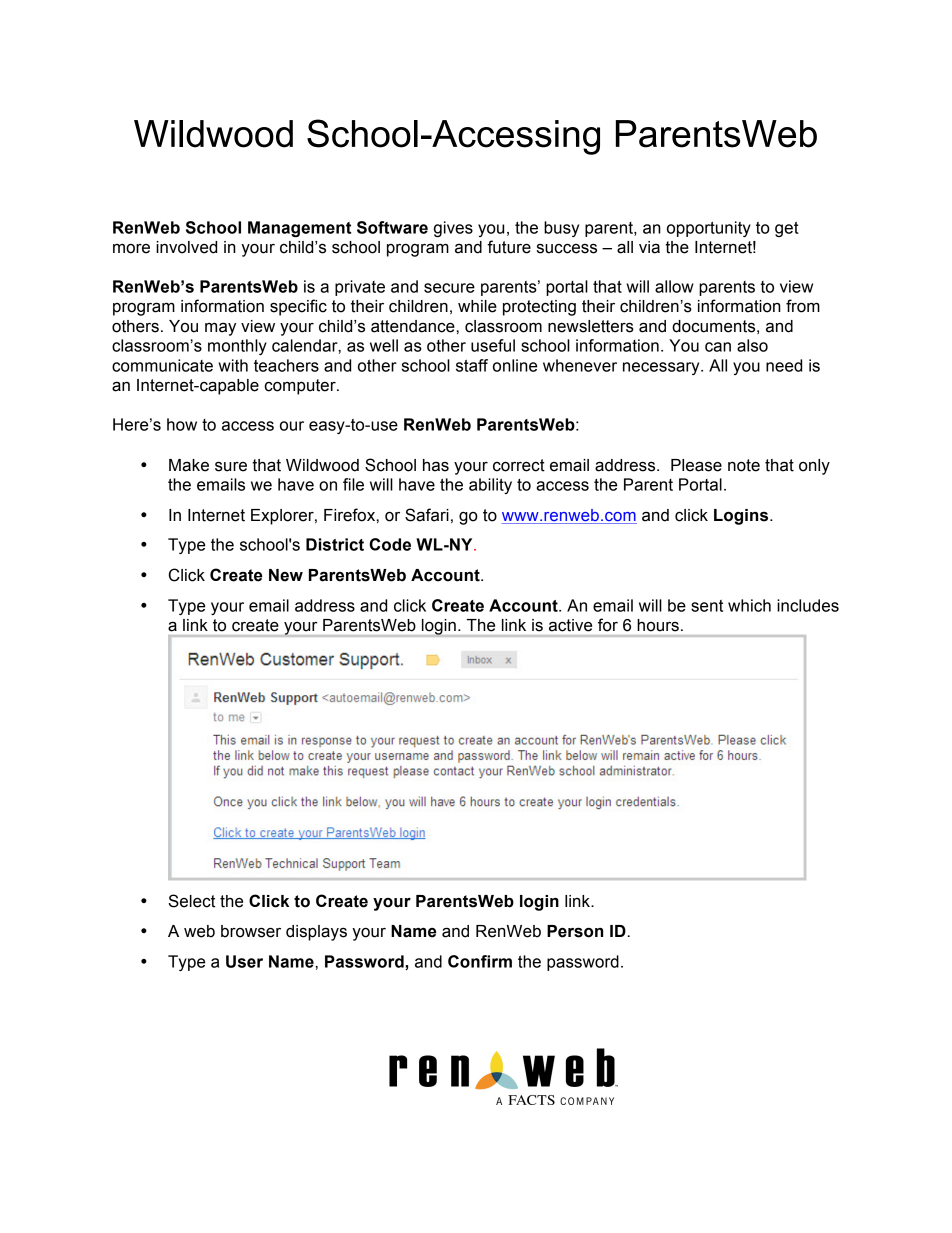 The width and height of the image is (952, 1233). I want to click on Confirm, so click(480, 961).
